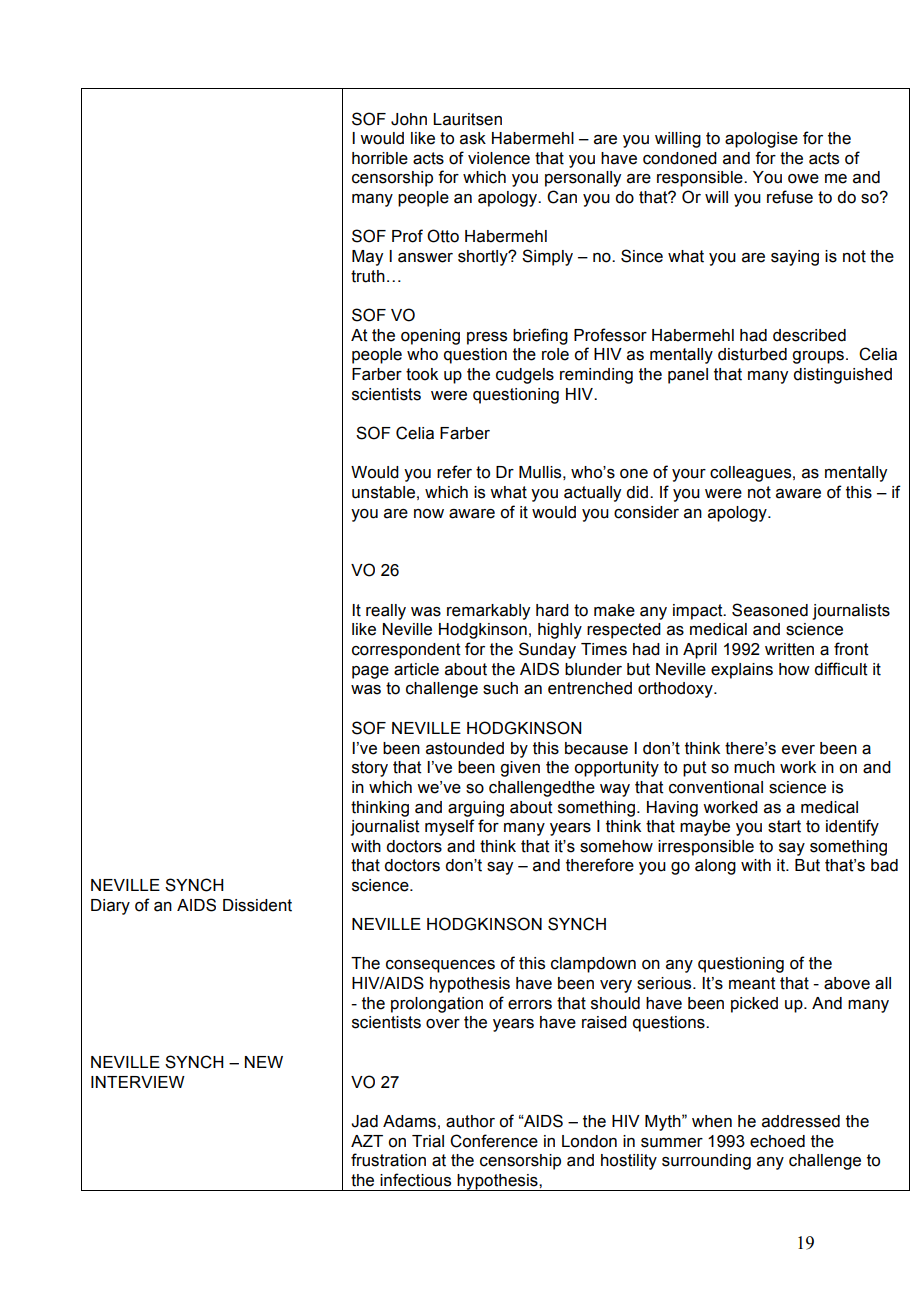 The width and height of the document is (924, 1308). Describe the element at coordinates (499, 158) in the document. I see `violence` at that location.
